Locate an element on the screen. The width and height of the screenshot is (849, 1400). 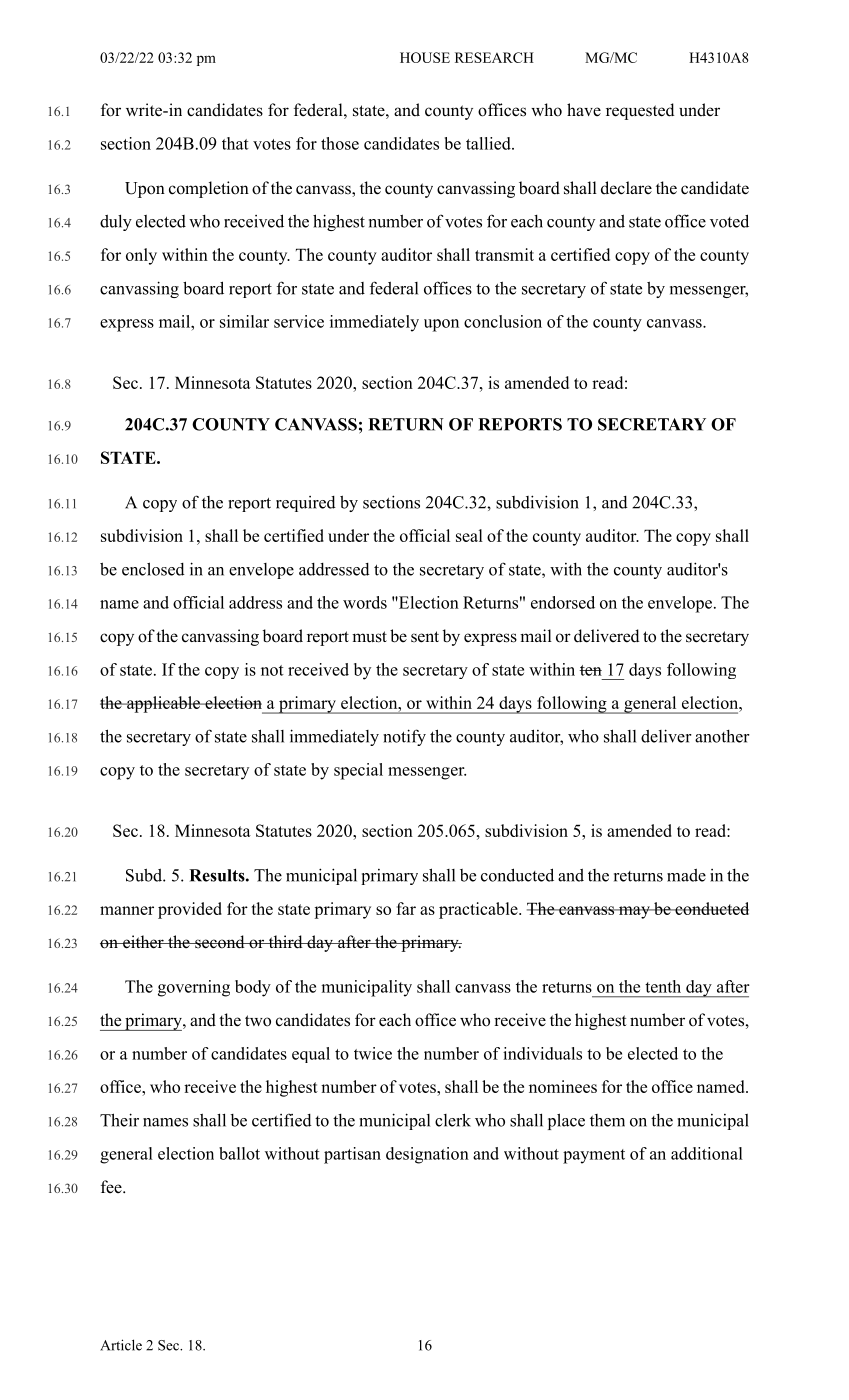
Article is located at coordinates (121, 1345).
